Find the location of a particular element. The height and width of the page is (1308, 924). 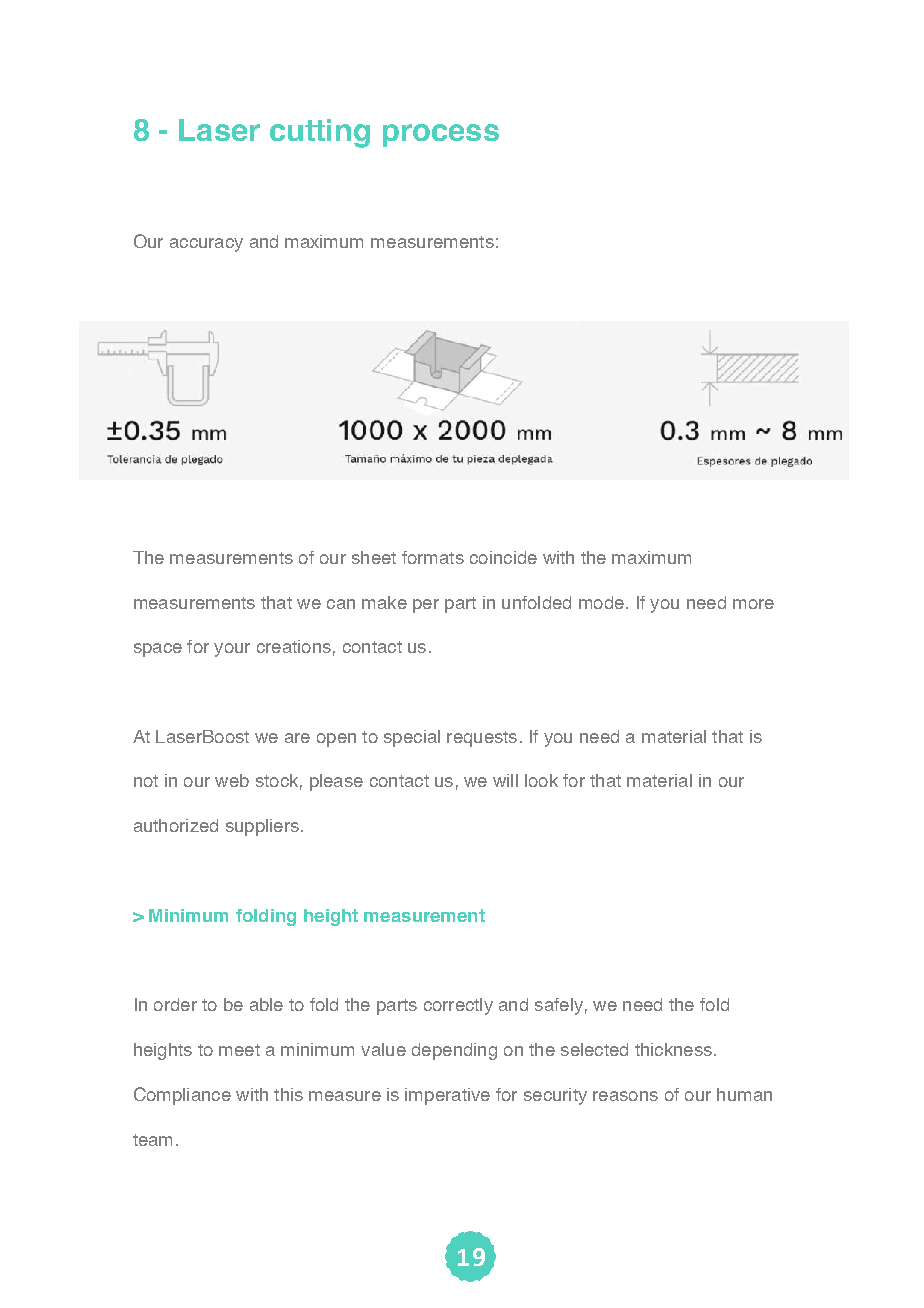

accuracy is located at coordinates (206, 245).
